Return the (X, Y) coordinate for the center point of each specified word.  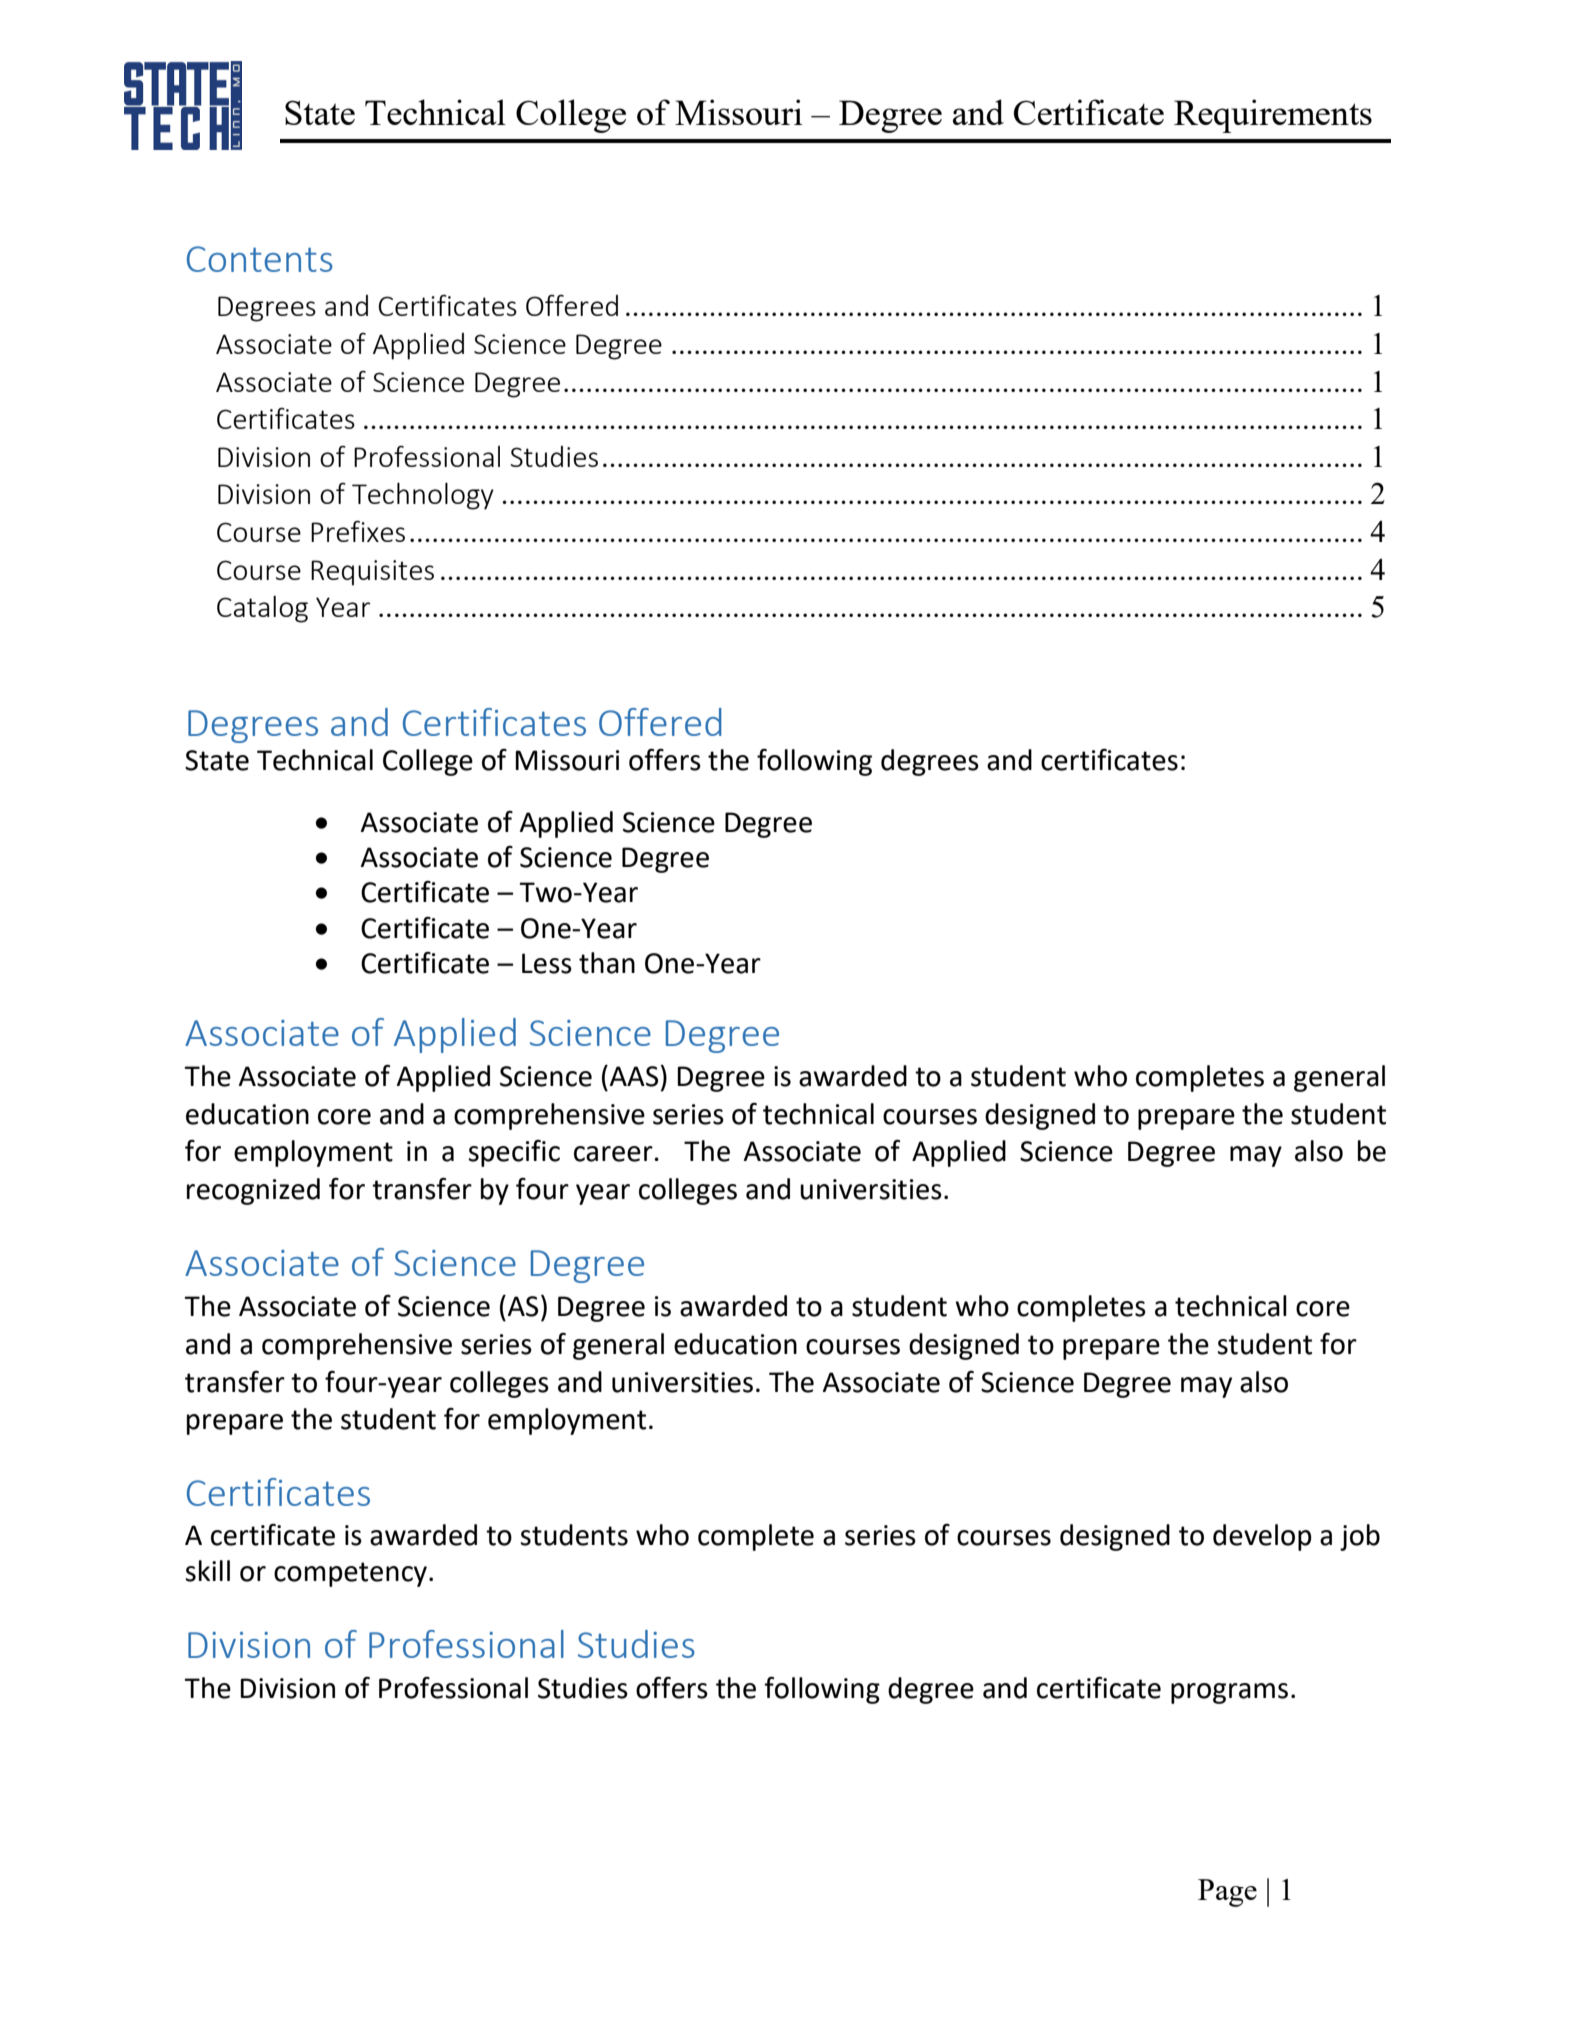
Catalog (262, 609)
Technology (423, 496)
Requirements (1273, 116)
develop (1262, 1537)
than (607, 963)
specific (514, 1153)
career (613, 1154)
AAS (632, 1076)
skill (207, 1571)
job (1360, 1537)
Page (1227, 1893)
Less (547, 963)
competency (352, 1574)
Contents (260, 259)
